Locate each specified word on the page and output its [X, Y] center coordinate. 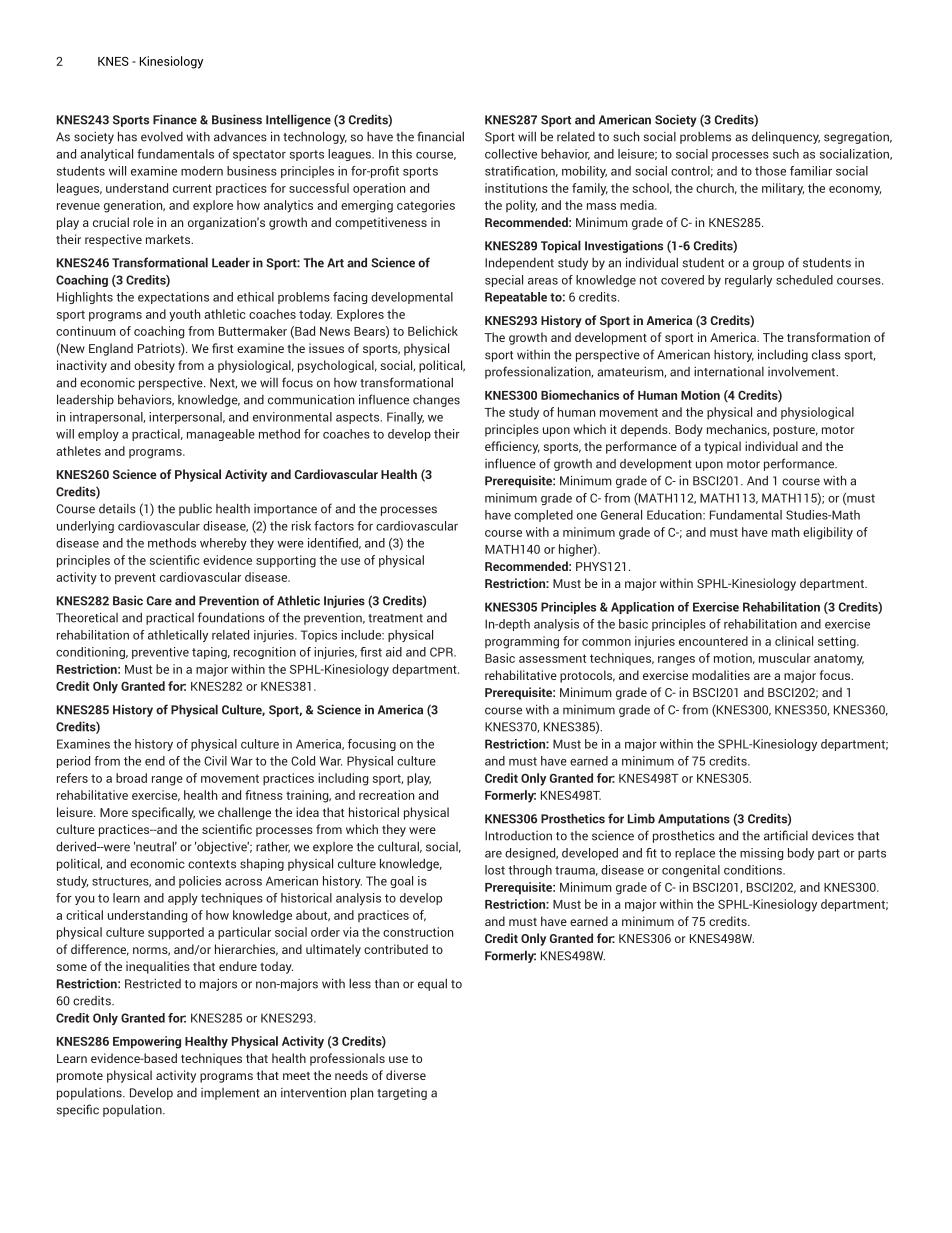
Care [159, 601]
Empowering [147, 1042]
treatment [395, 618]
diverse [406, 1075]
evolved [162, 137]
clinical [794, 641]
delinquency [786, 137]
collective [511, 154]
